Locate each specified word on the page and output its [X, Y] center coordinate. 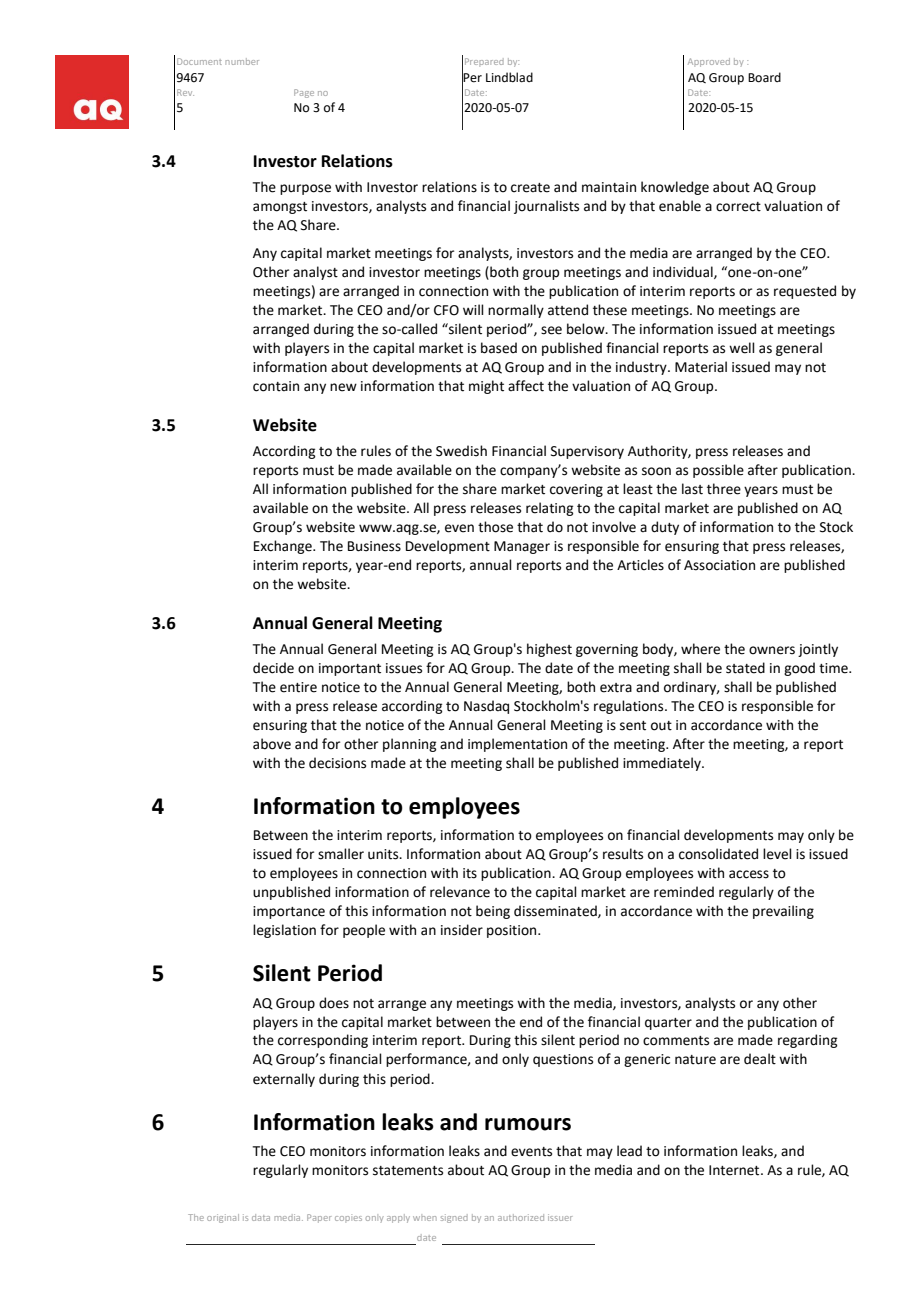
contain [276, 386]
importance [289, 912]
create [530, 188]
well [742, 348]
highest [549, 650]
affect [526, 386]
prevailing [783, 912]
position [513, 931]
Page [304, 93]
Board [764, 77]
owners [772, 650]
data [261, 1217]
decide [273, 668]
